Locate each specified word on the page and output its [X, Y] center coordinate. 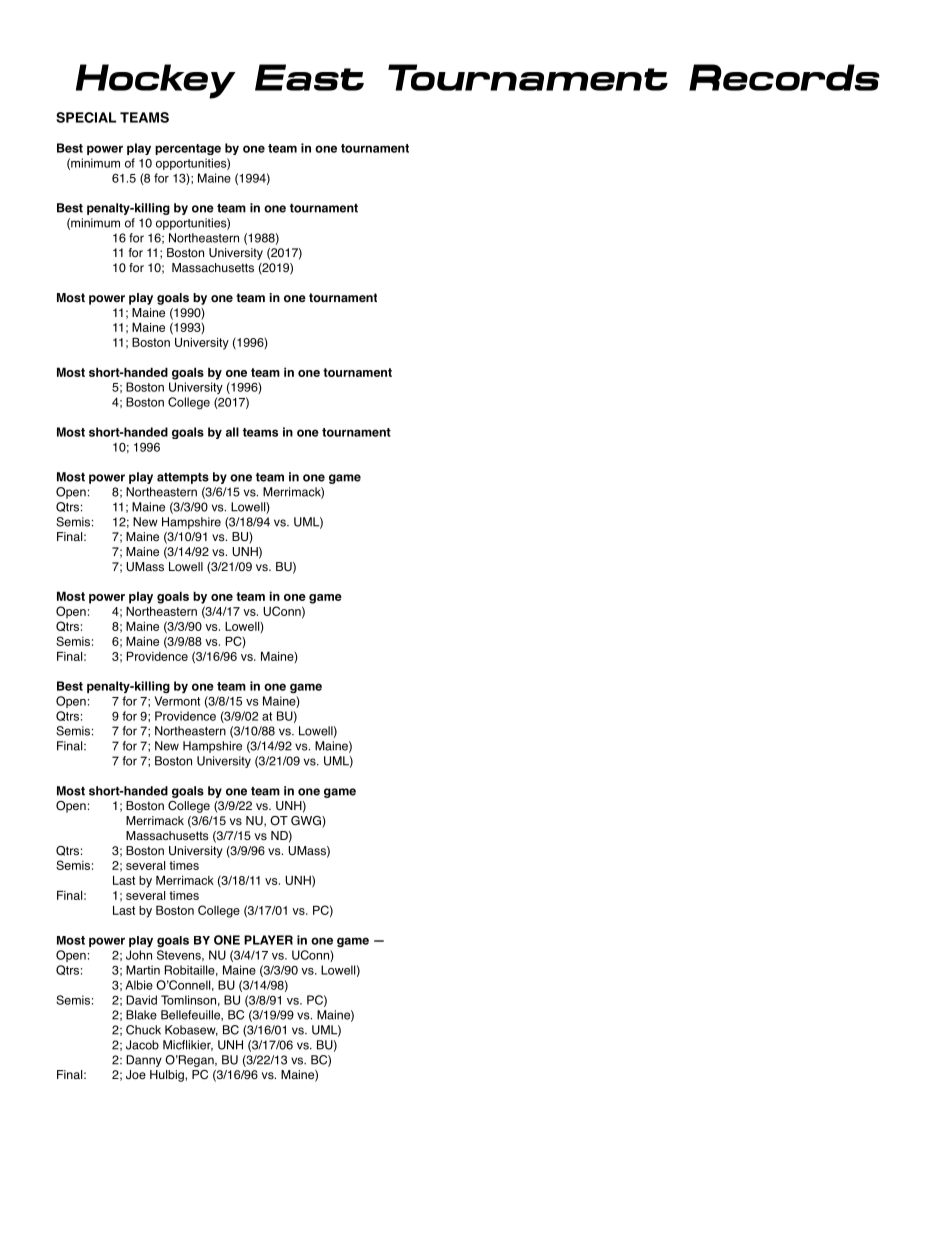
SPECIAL [86, 117]
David [141, 1000]
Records [784, 77]
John [139, 955]
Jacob [142, 1045]
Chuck [143, 1030]
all [232, 432]
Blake [141, 1015]
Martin [143, 970]
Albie [139, 985]
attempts [183, 478]
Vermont [177, 701]
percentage [188, 149]
